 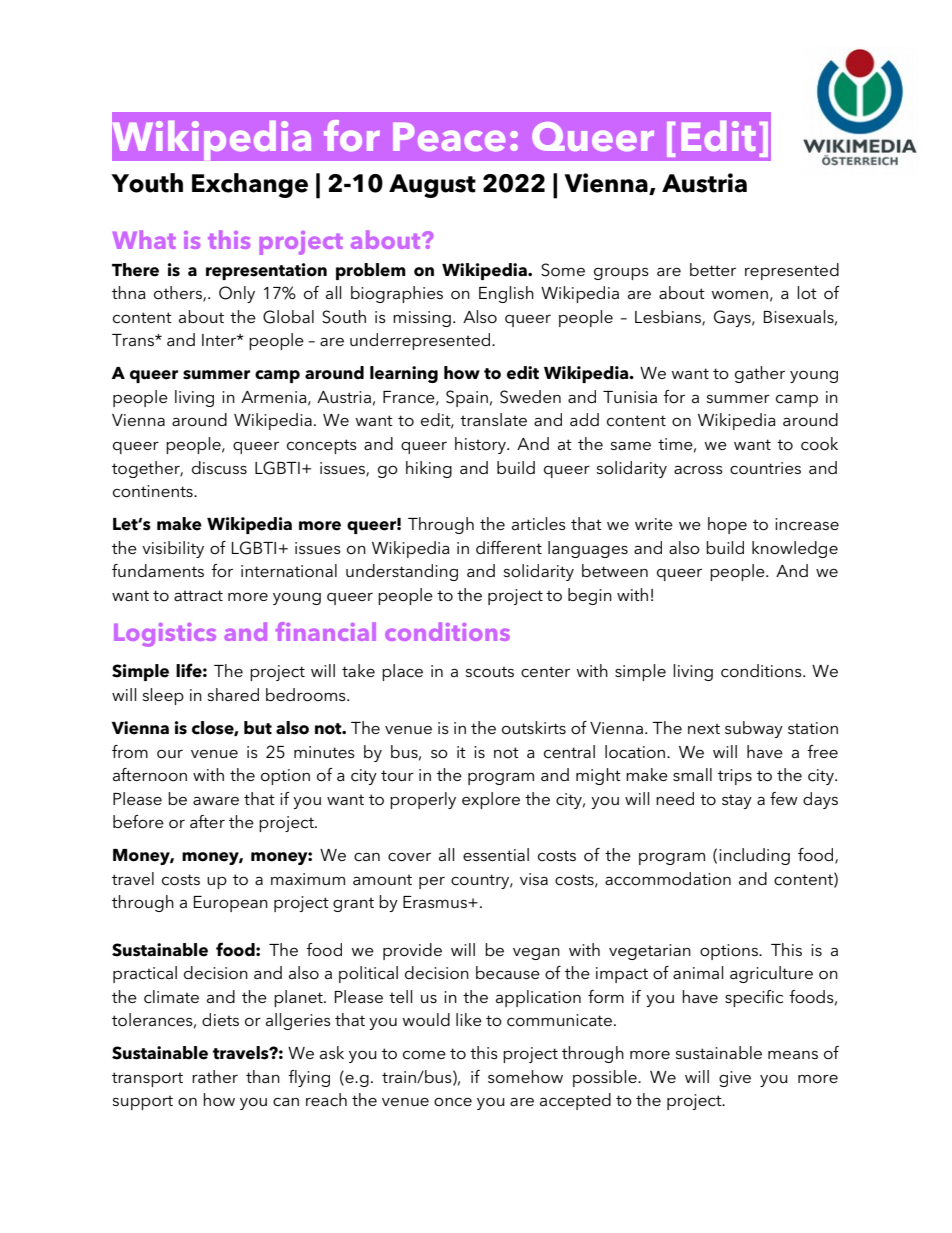 I want to click on knowledge, so click(x=795, y=549).
